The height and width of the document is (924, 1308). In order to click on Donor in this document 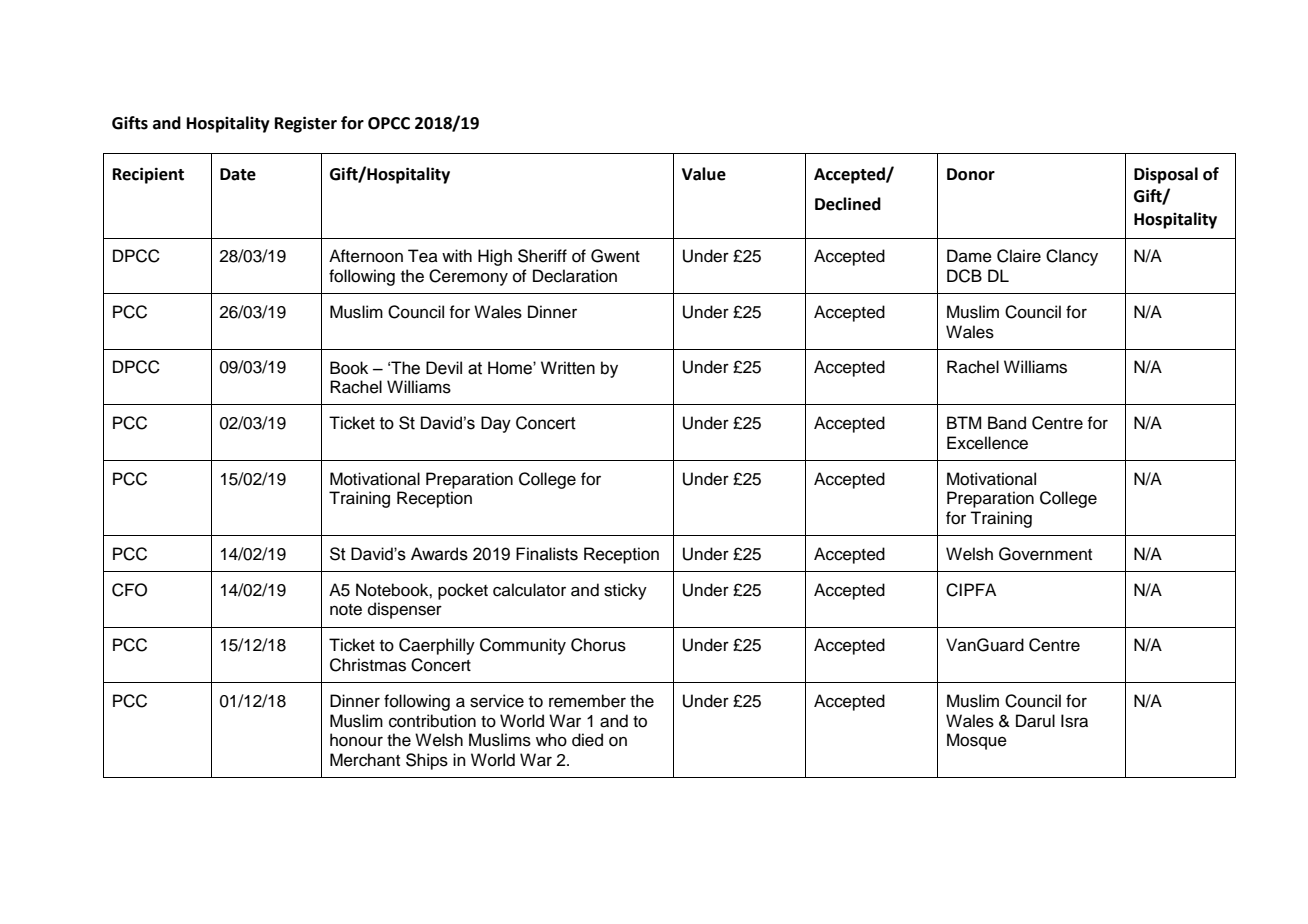, I will do `click(971, 174)`.
